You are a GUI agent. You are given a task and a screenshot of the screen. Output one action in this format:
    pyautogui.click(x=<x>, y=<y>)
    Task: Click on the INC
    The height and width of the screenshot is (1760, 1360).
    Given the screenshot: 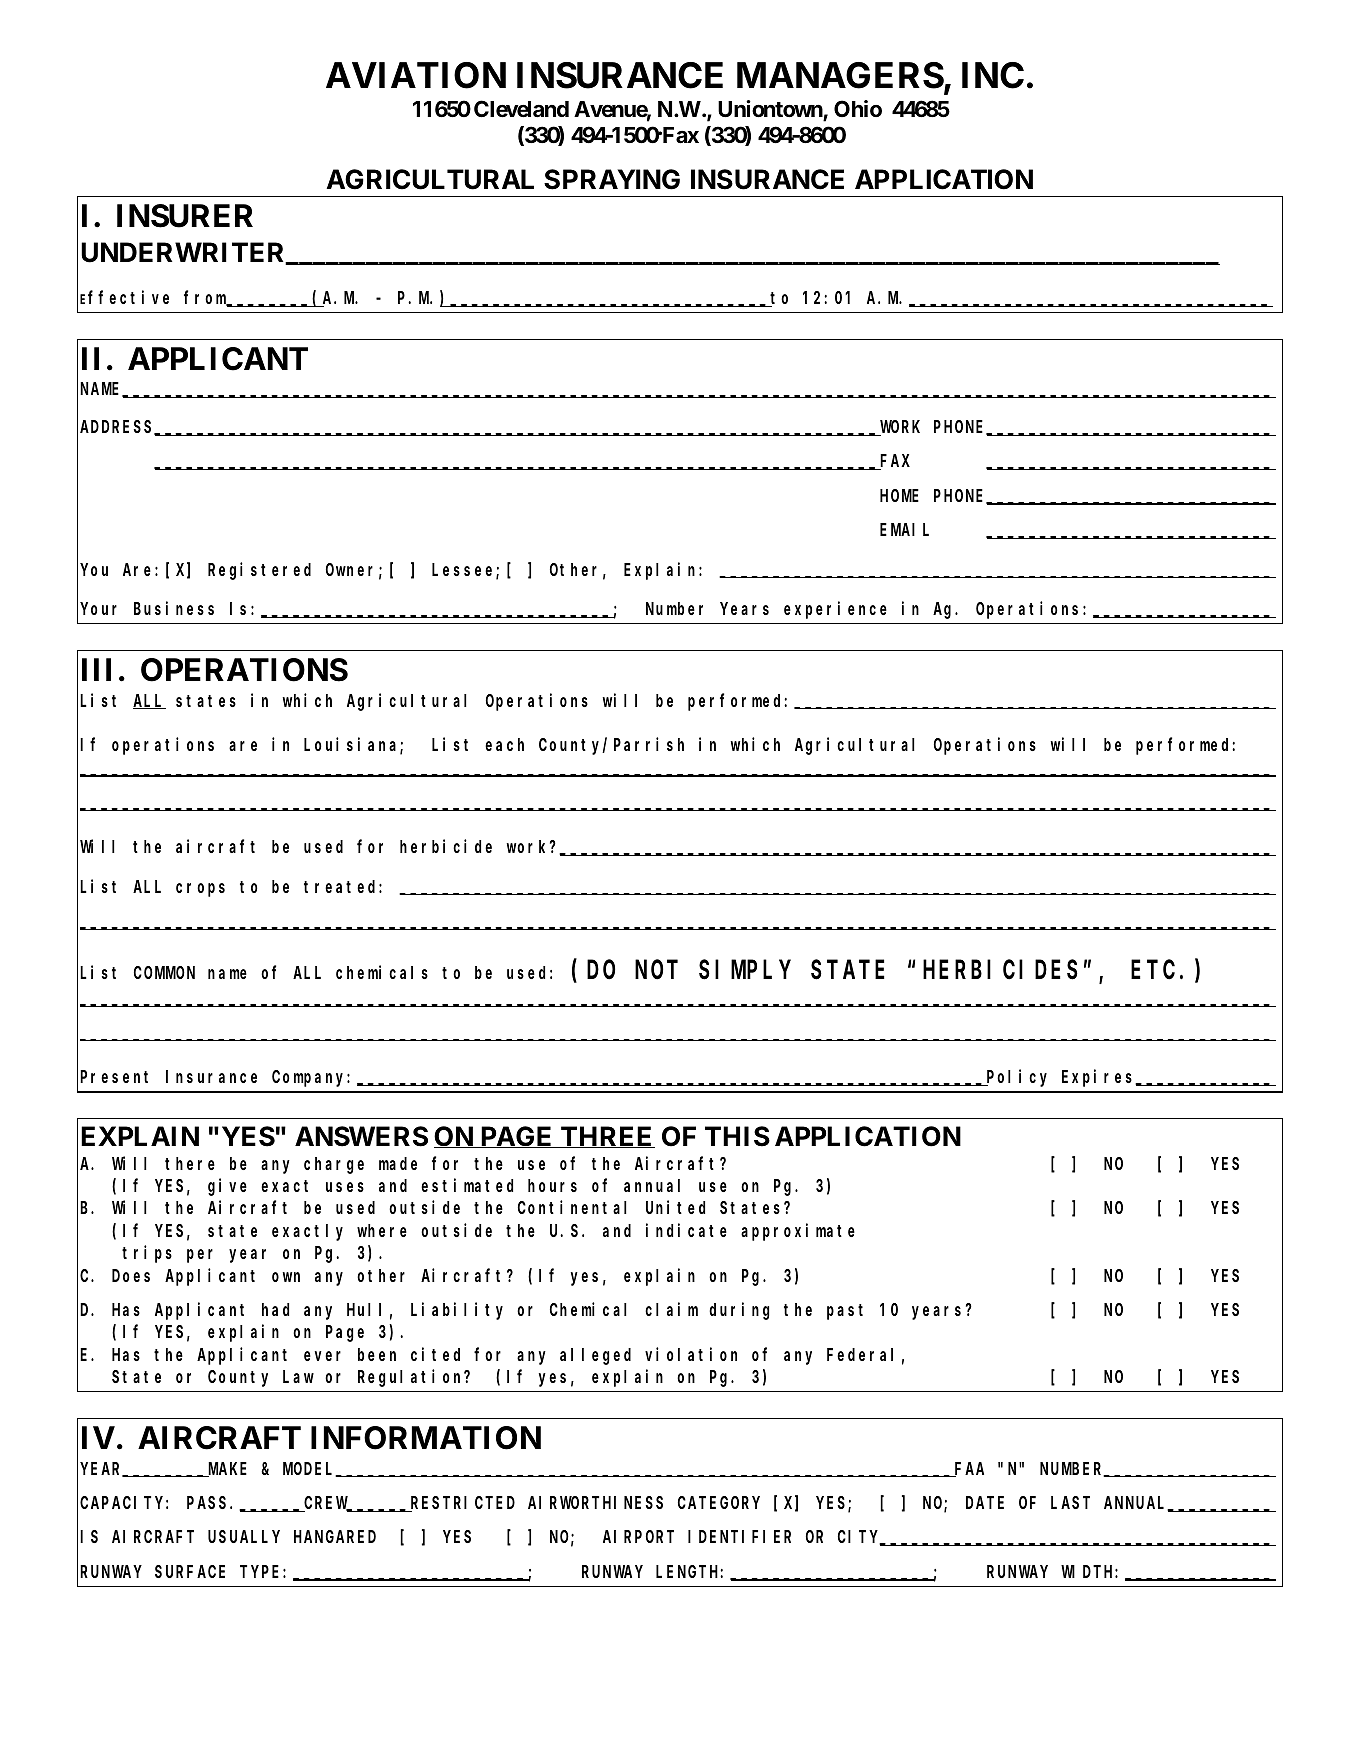 What is the action you would take?
    pyautogui.click(x=993, y=75)
